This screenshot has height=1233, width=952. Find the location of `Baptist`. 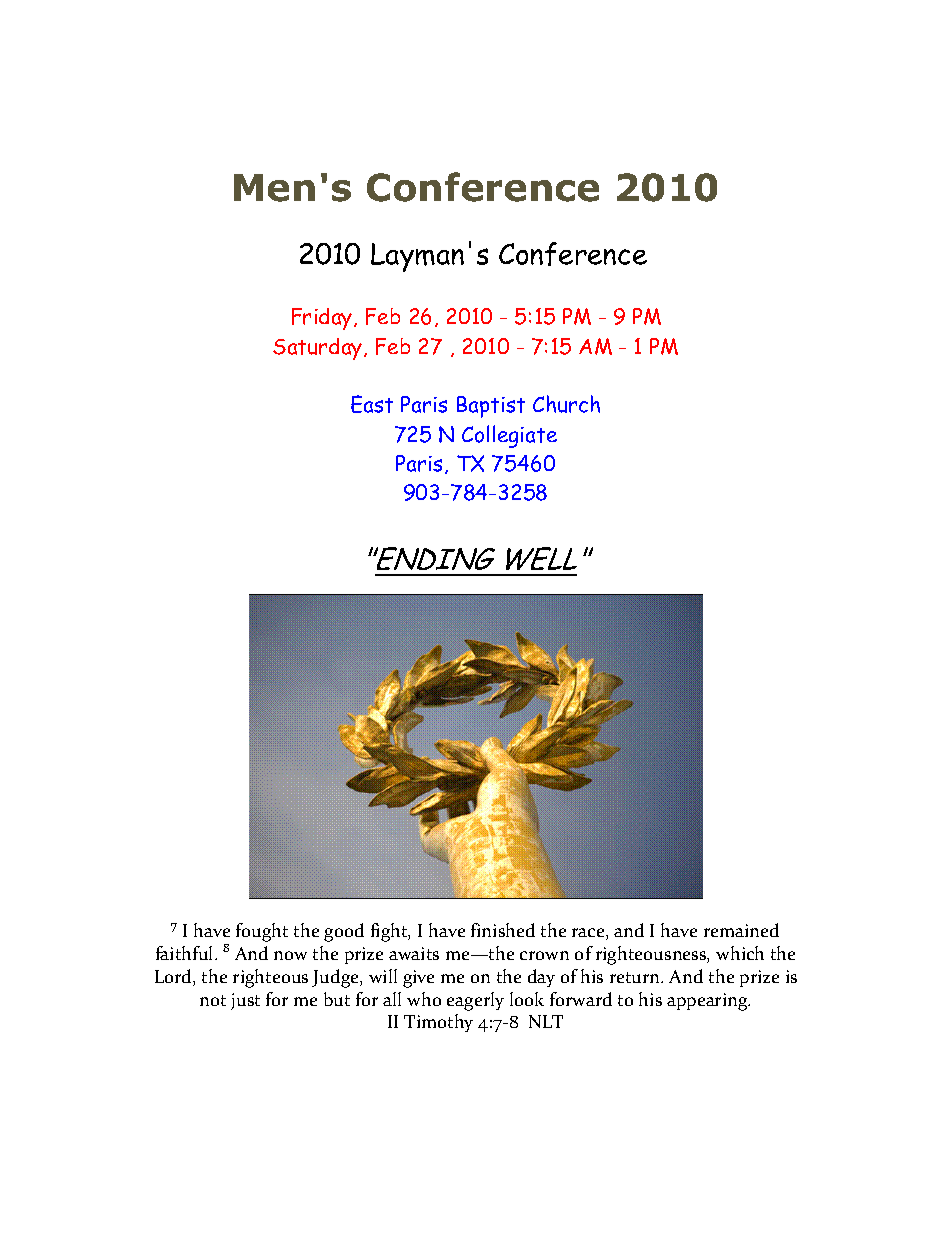

Baptist is located at coordinates (491, 407).
